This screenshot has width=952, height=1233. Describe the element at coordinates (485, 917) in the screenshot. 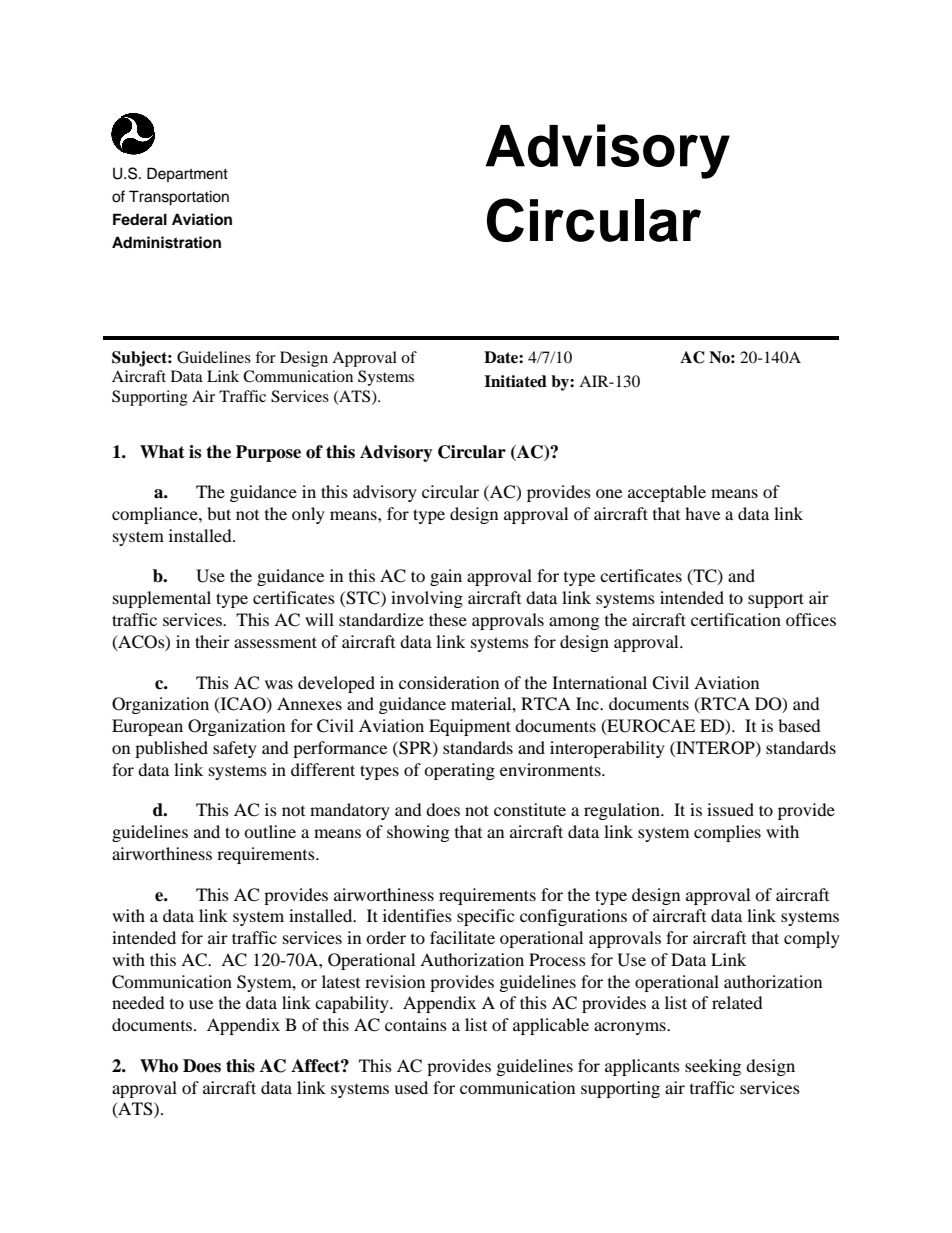

I see `specific` at that location.
